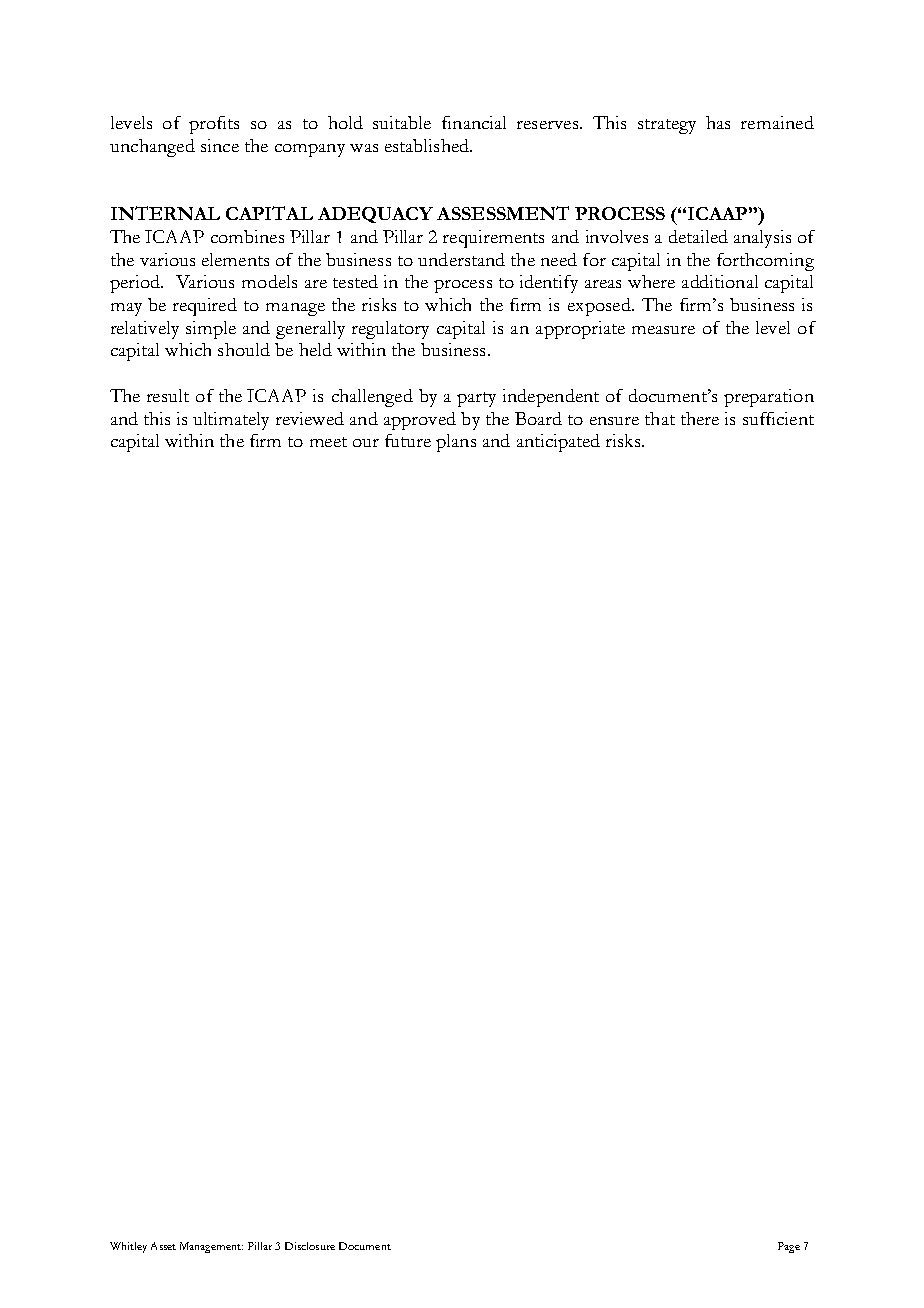  Describe the element at coordinates (220, 145) in the image. I see `since` at that location.
